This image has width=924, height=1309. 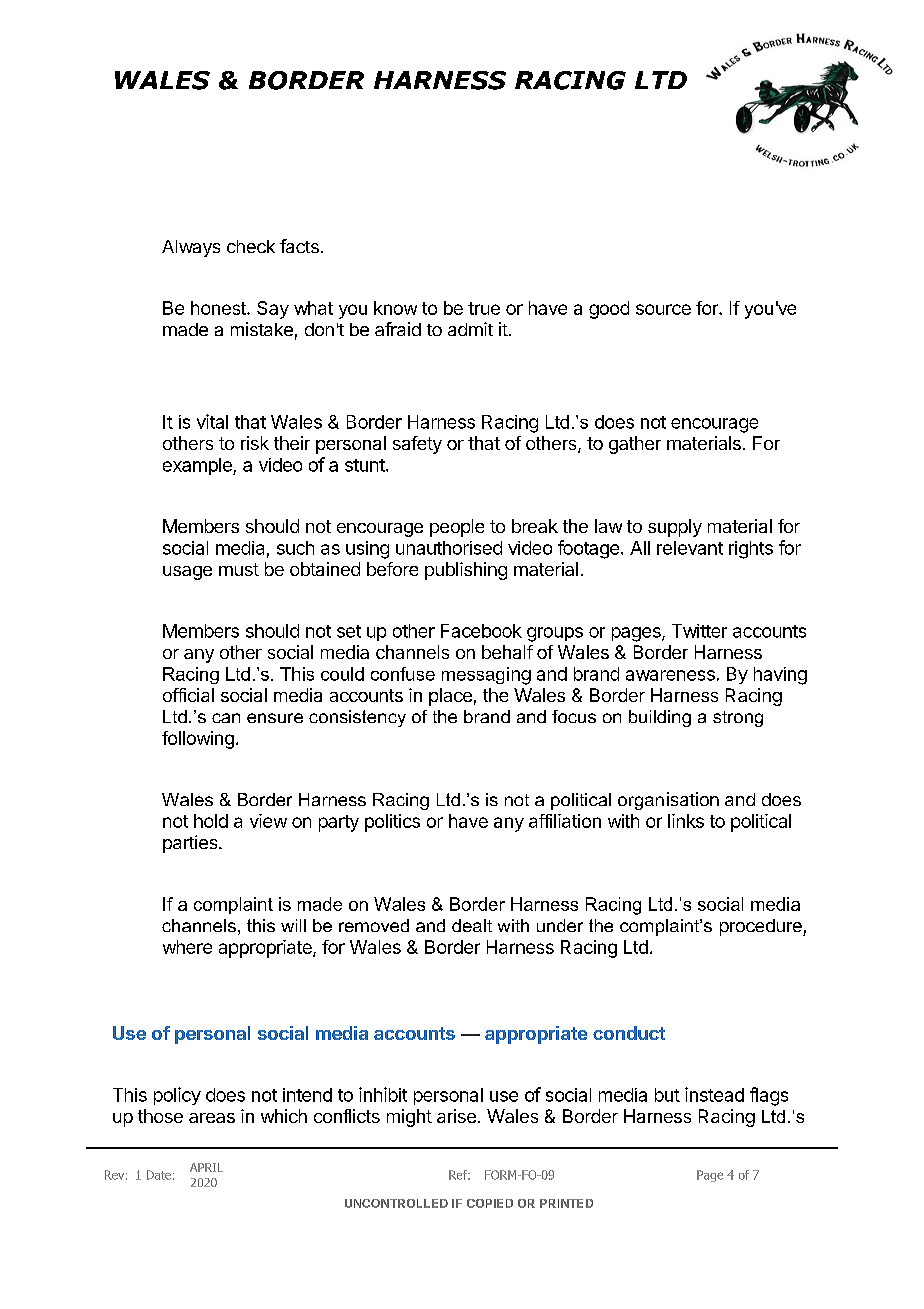 What do you see at coordinates (484, 308) in the image?
I see `true` at bounding box center [484, 308].
